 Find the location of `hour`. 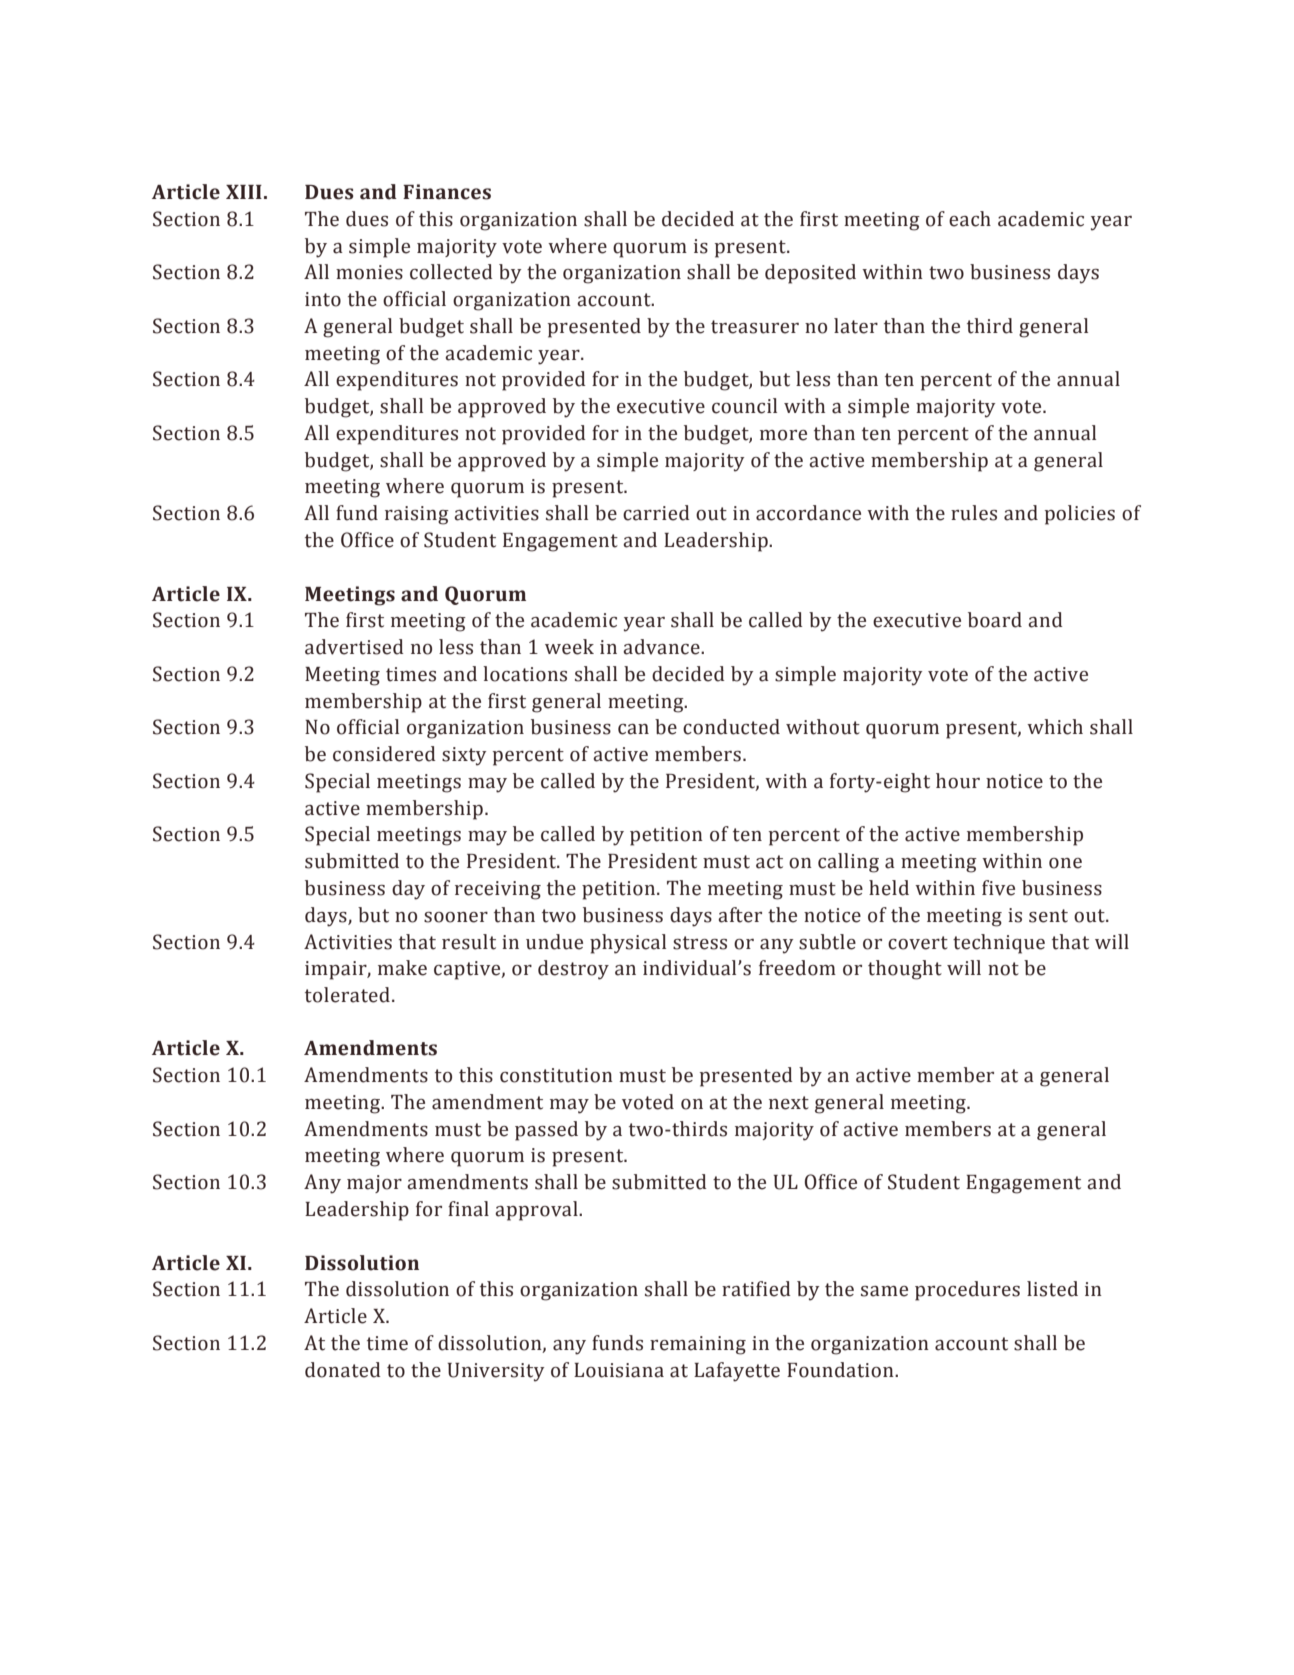

hour is located at coordinates (958, 781).
